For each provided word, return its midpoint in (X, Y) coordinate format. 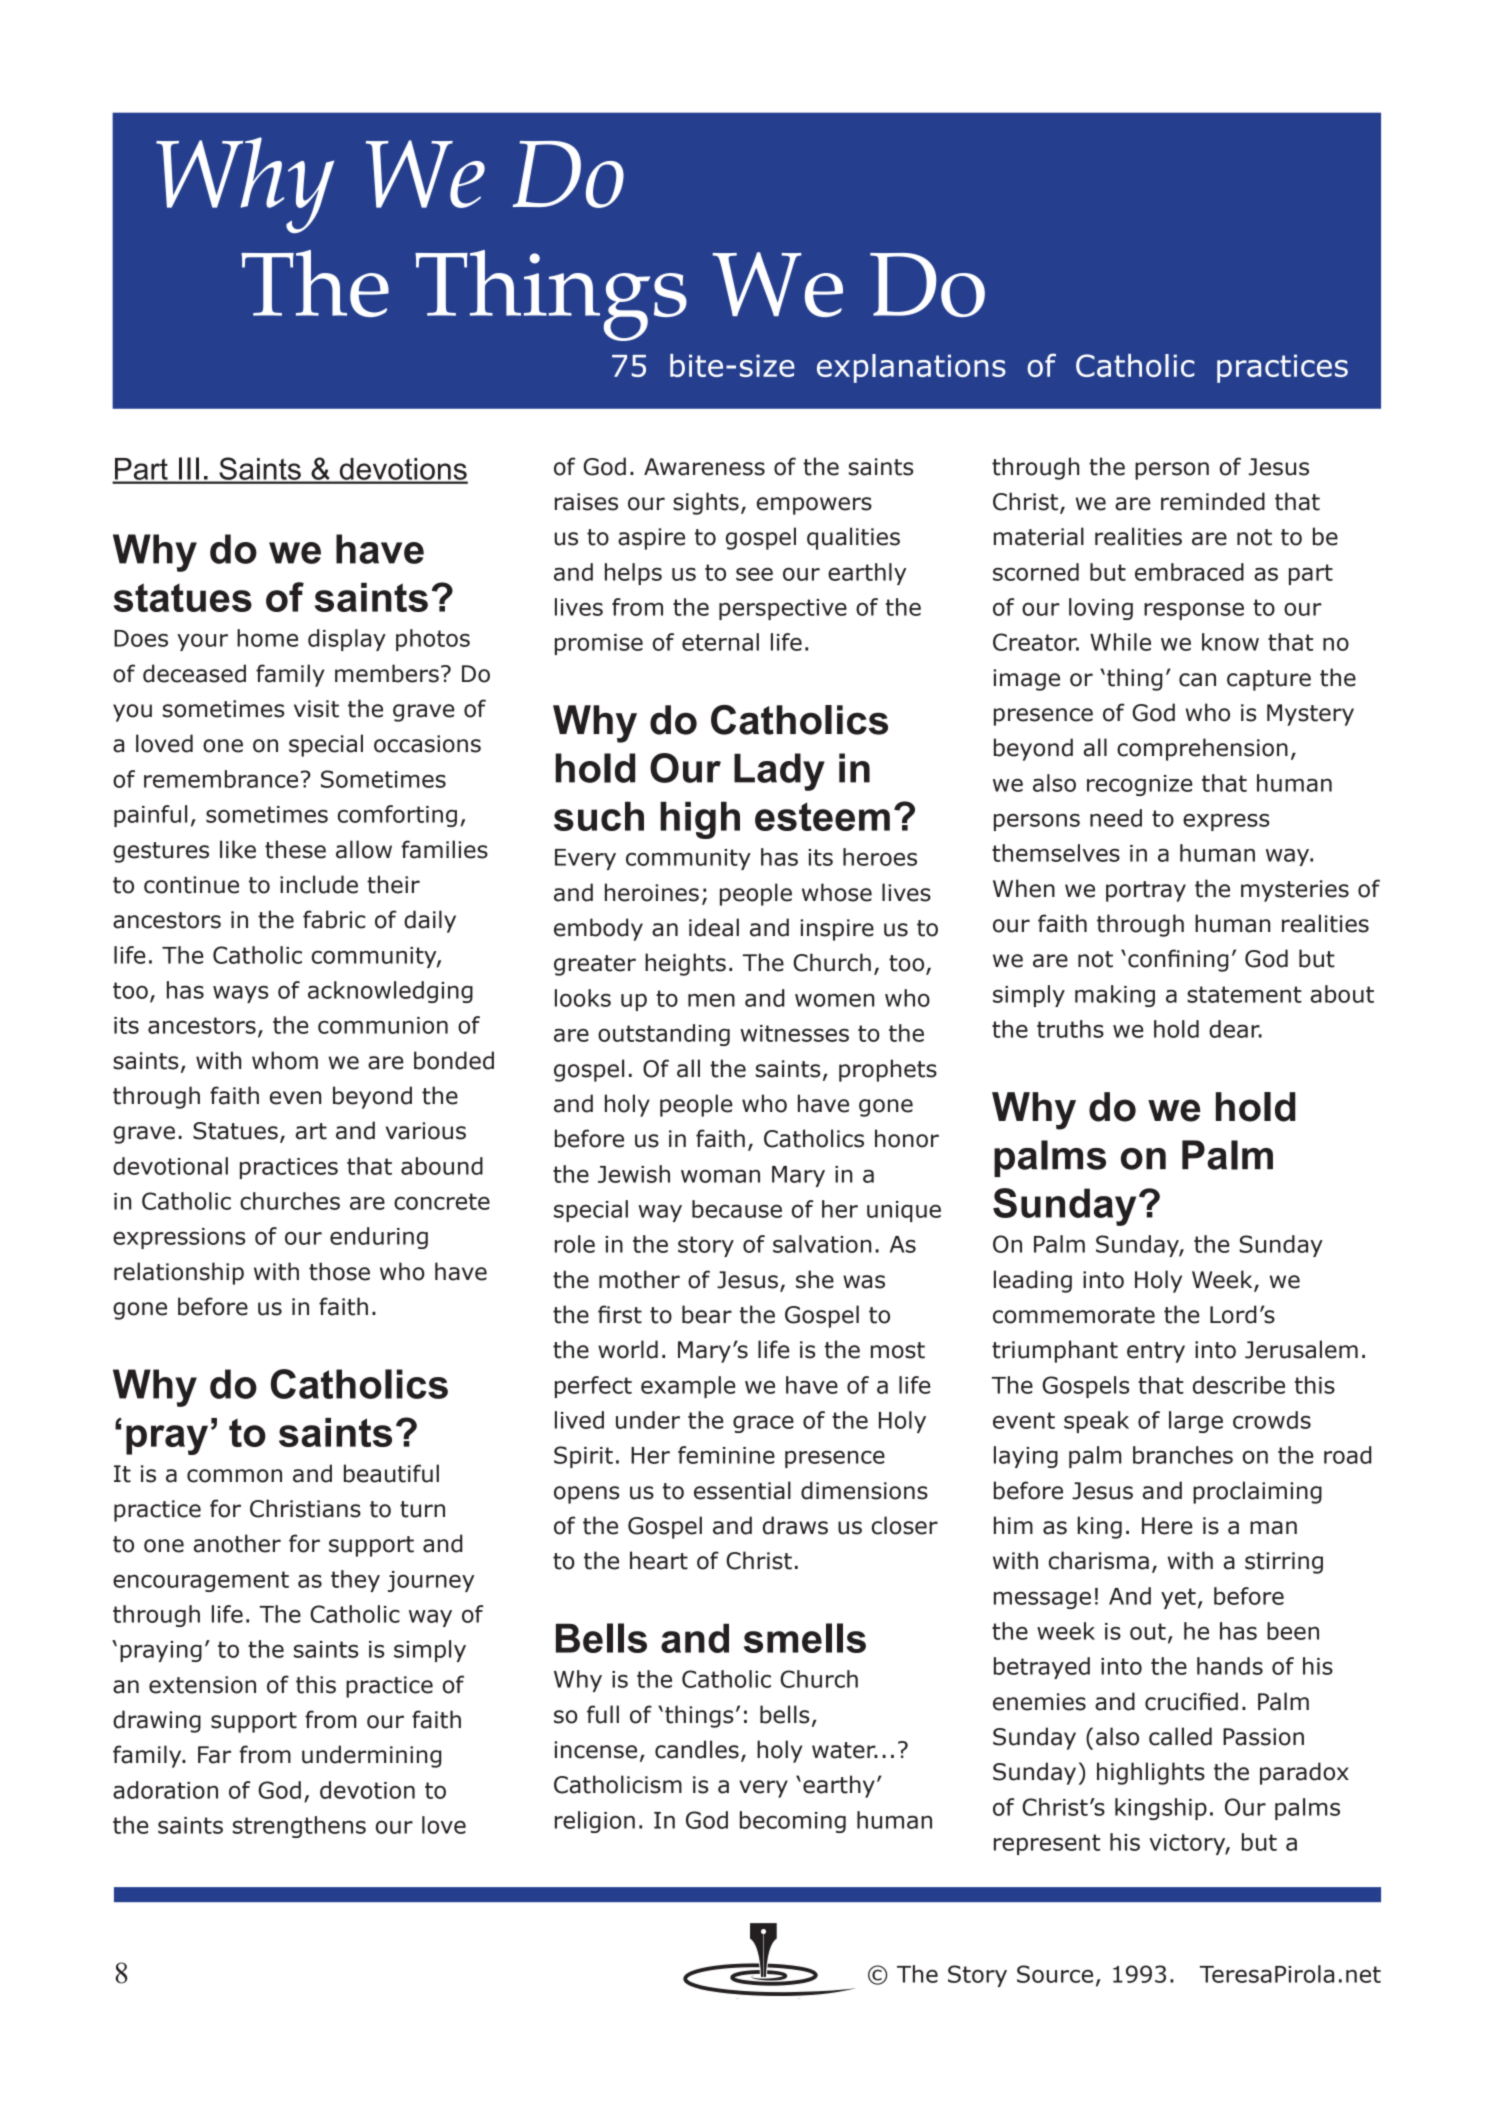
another (237, 1543)
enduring (379, 1238)
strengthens (299, 1827)
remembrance (221, 779)
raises (586, 502)
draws (795, 1525)
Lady (779, 772)
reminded (1213, 501)
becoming (793, 1822)
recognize (1139, 785)
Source (1055, 1974)
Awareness (704, 467)
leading (1033, 1281)
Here (1167, 1526)
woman (720, 1176)
